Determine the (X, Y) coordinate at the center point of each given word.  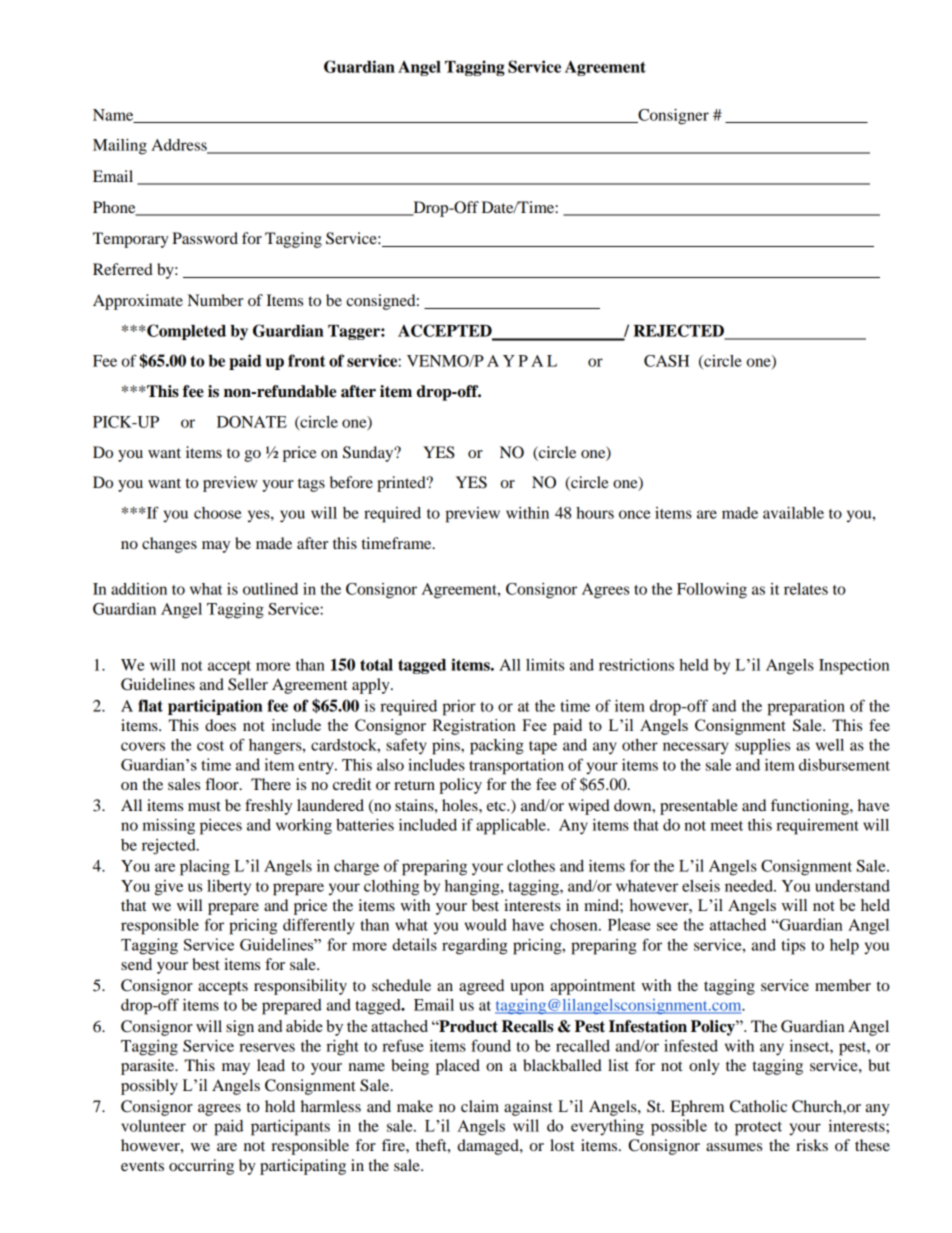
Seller (248, 684)
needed (750, 886)
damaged (489, 1147)
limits (545, 665)
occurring (201, 1167)
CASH (666, 361)
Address (180, 146)
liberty (229, 887)
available (793, 513)
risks (812, 1145)
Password (205, 238)
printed (402, 484)
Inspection (854, 667)
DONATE (252, 422)
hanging (473, 888)
